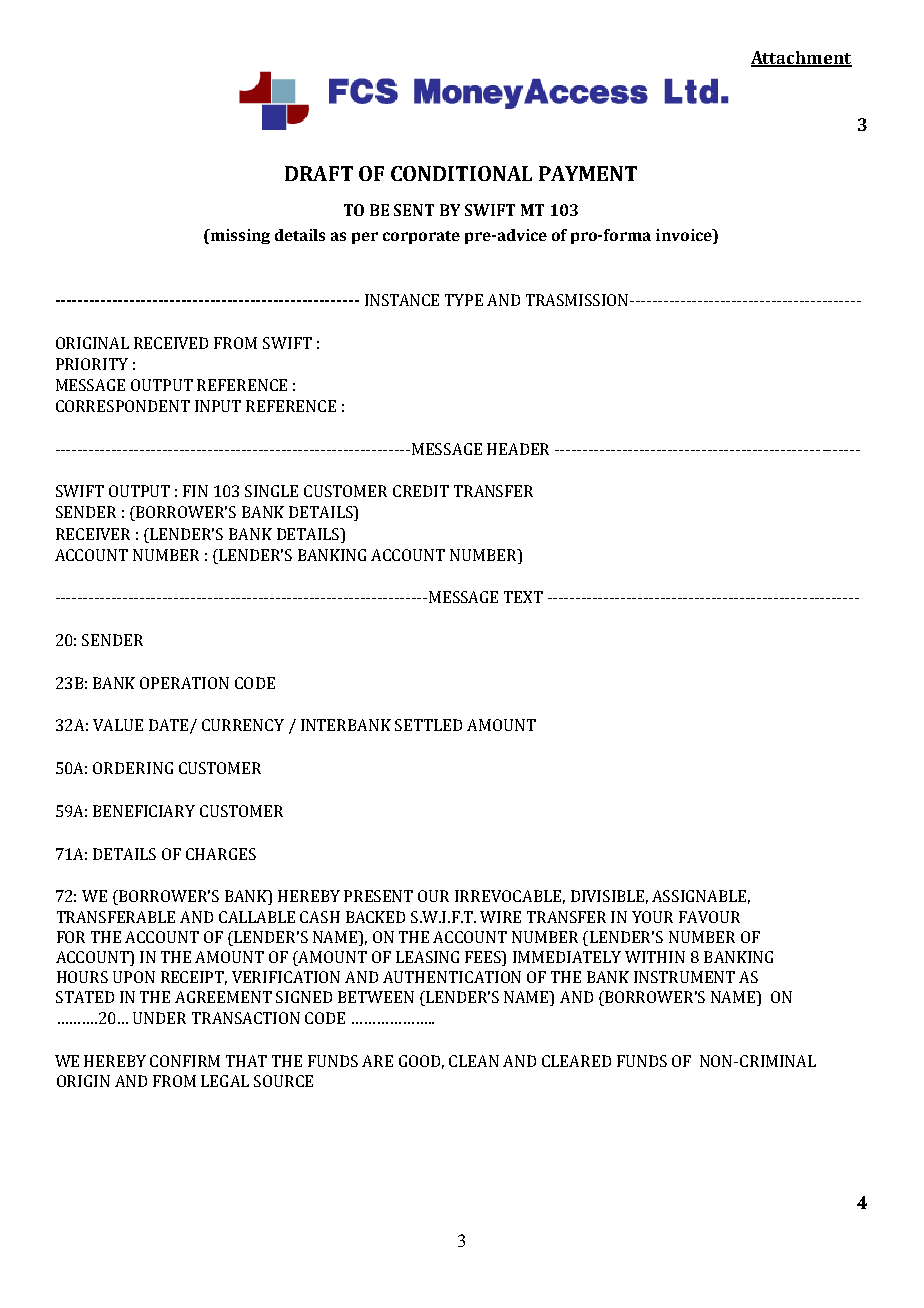 The height and width of the page is (1308, 924). I want to click on ASSIGNABLE, so click(701, 897).
